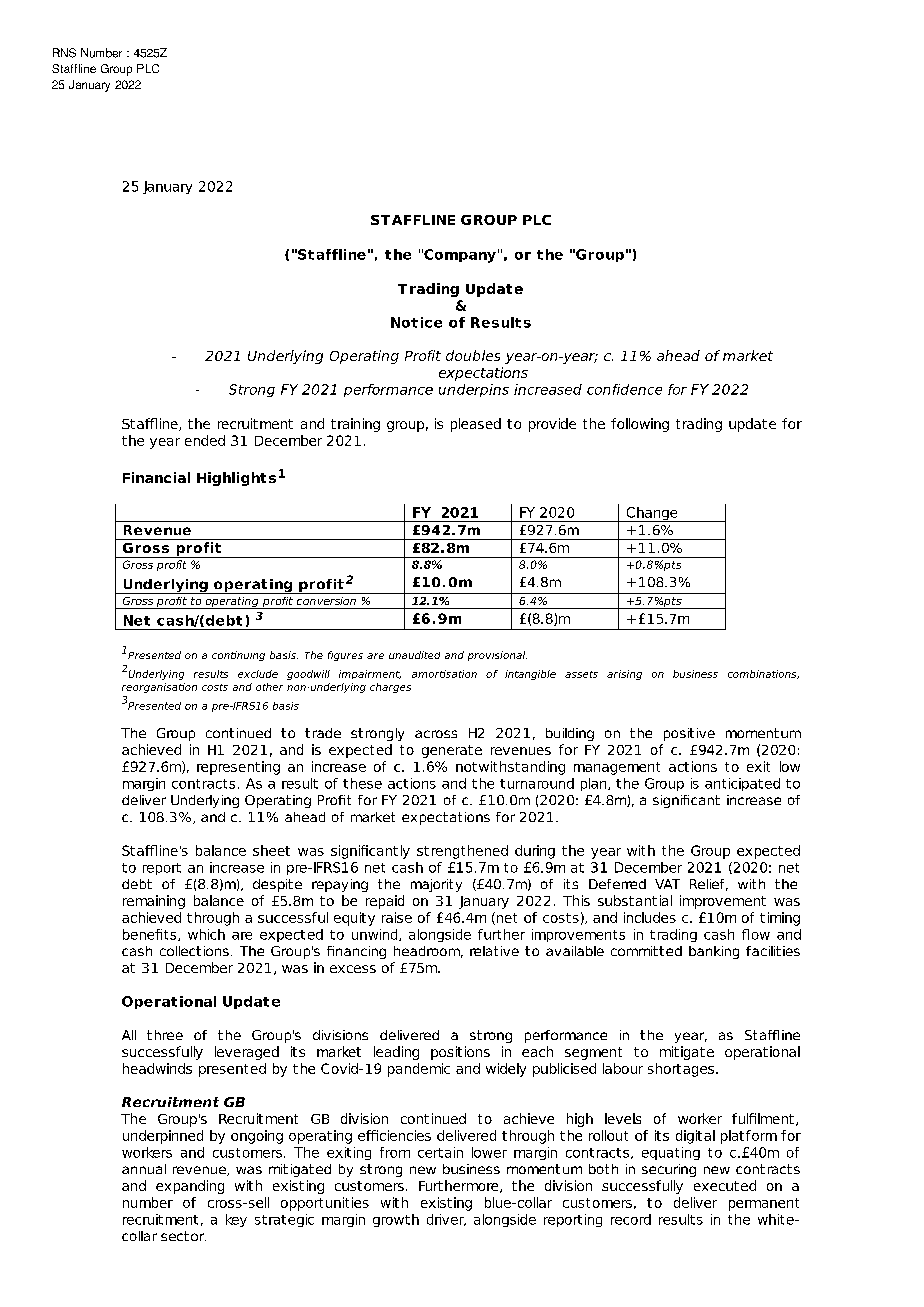  I want to click on following, so click(640, 425).
